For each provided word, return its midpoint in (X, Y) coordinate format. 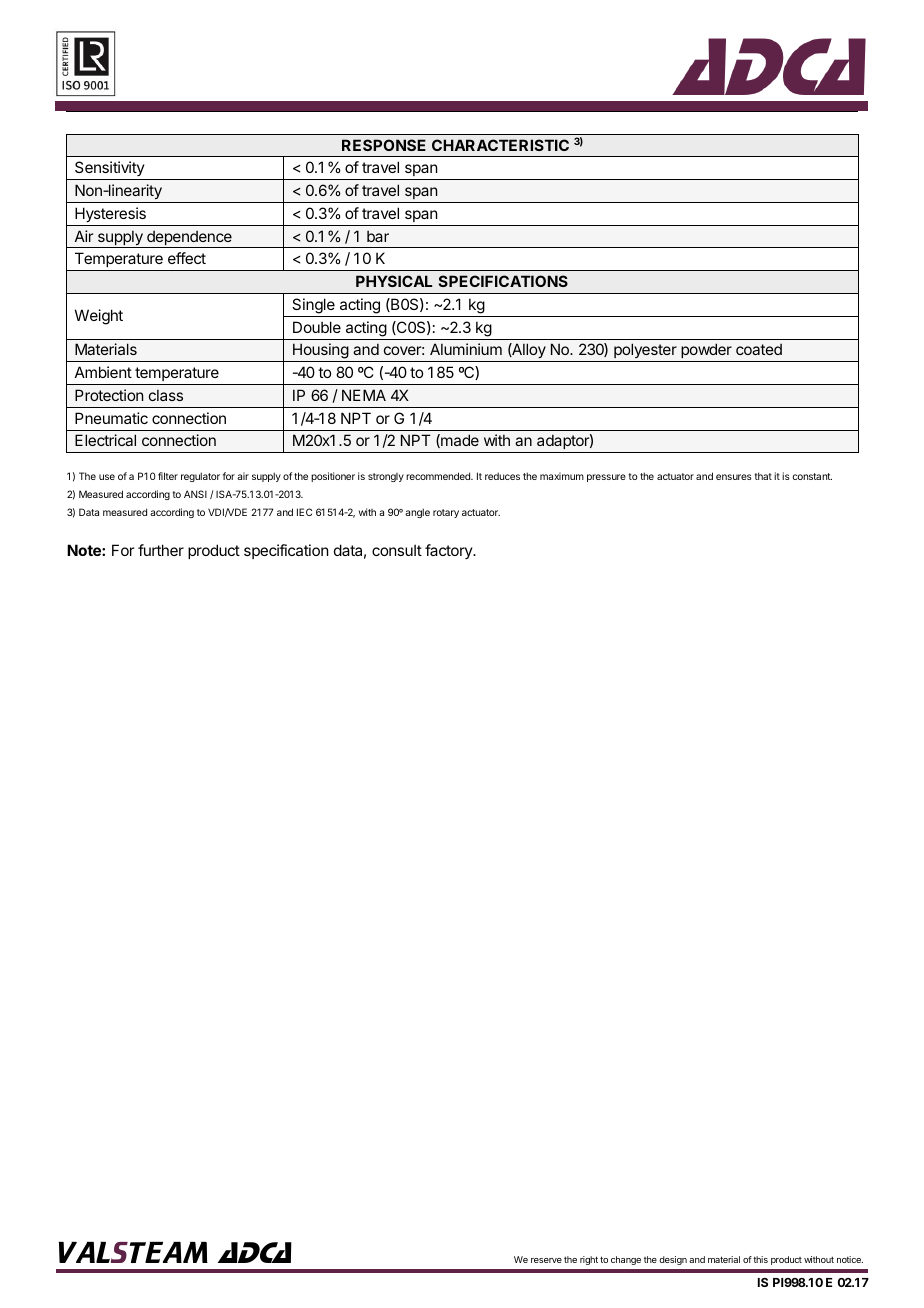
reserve (546, 1260)
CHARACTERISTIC (500, 145)
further (161, 550)
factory (449, 551)
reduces (502, 476)
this (760, 1259)
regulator (200, 477)
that (763, 476)
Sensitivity (109, 170)
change (626, 1260)
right (589, 1260)
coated (759, 349)
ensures (734, 477)
